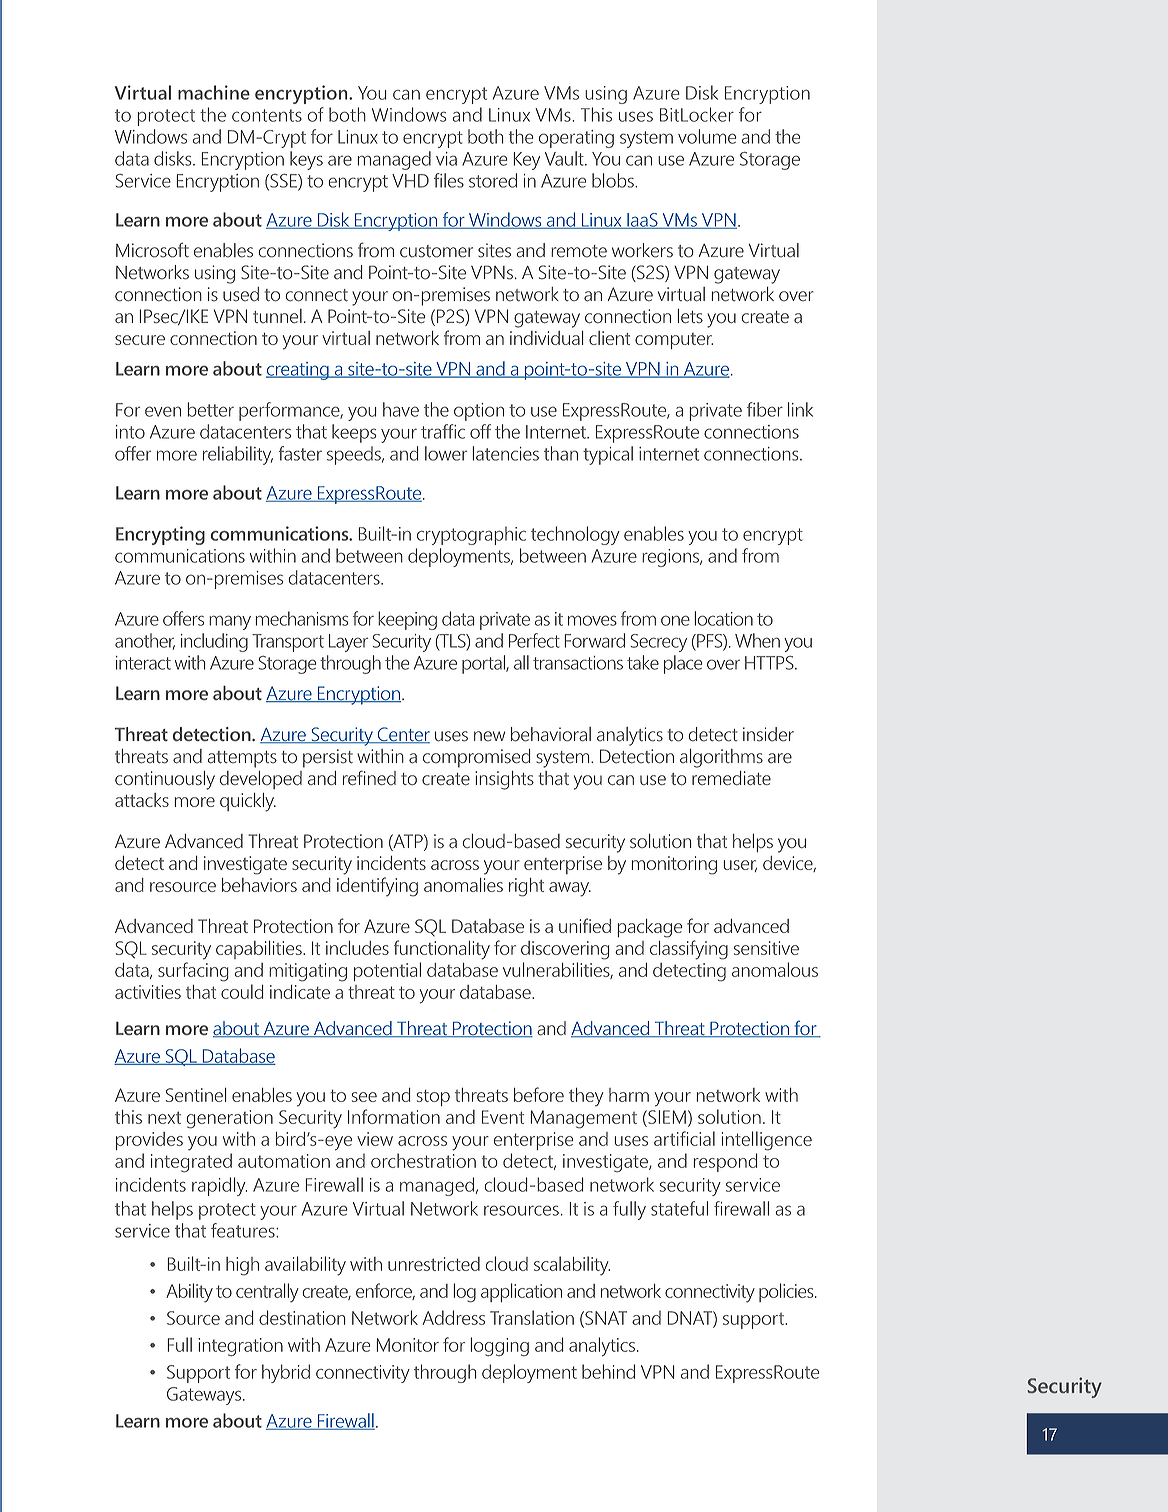 The height and width of the screenshot is (1512, 1168). I want to click on integration, so click(240, 1347).
